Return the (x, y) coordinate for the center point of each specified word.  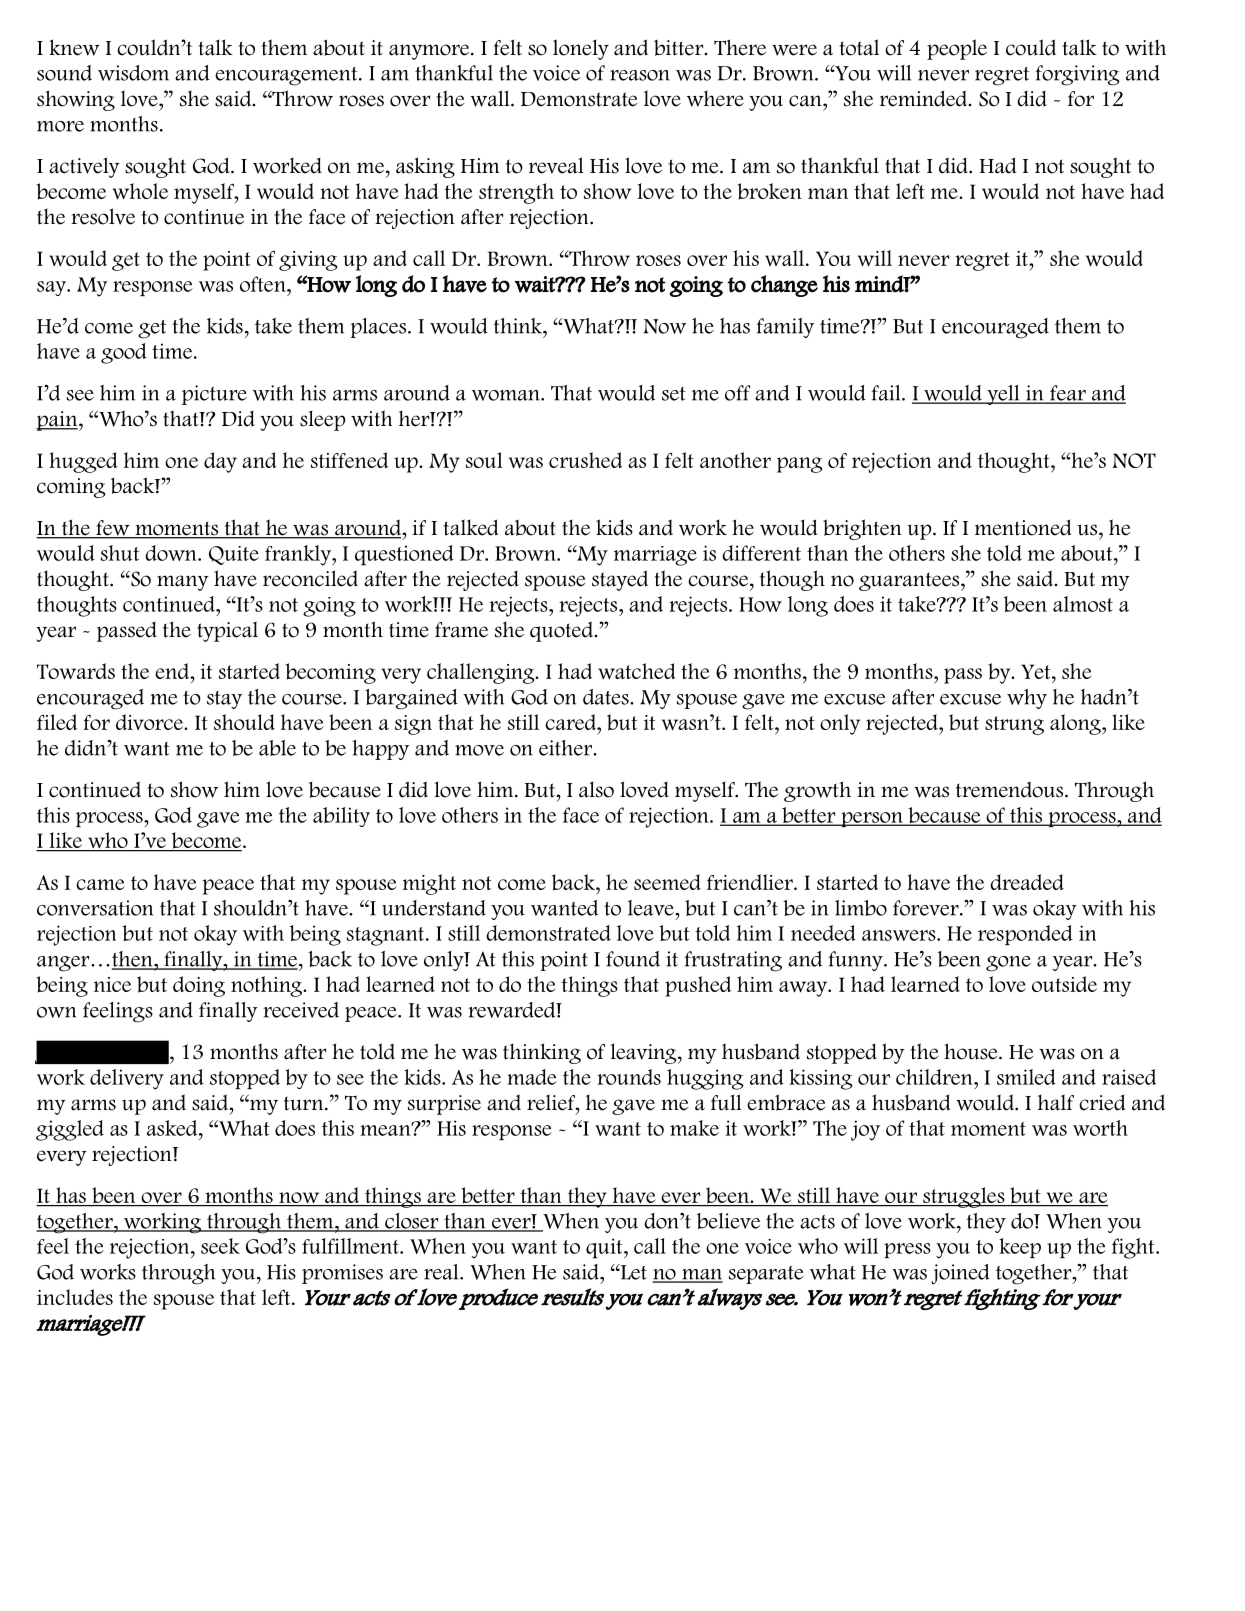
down (172, 553)
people (957, 49)
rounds (629, 1077)
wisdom (133, 73)
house (972, 1051)
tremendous (1009, 789)
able (277, 748)
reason (640, 75)
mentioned (1023, 528)
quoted (563, 631)
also (596, 789)
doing (199, 986)
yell (1003, 395)
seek (220, 1246)
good (124, 353)
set (674, 394)
